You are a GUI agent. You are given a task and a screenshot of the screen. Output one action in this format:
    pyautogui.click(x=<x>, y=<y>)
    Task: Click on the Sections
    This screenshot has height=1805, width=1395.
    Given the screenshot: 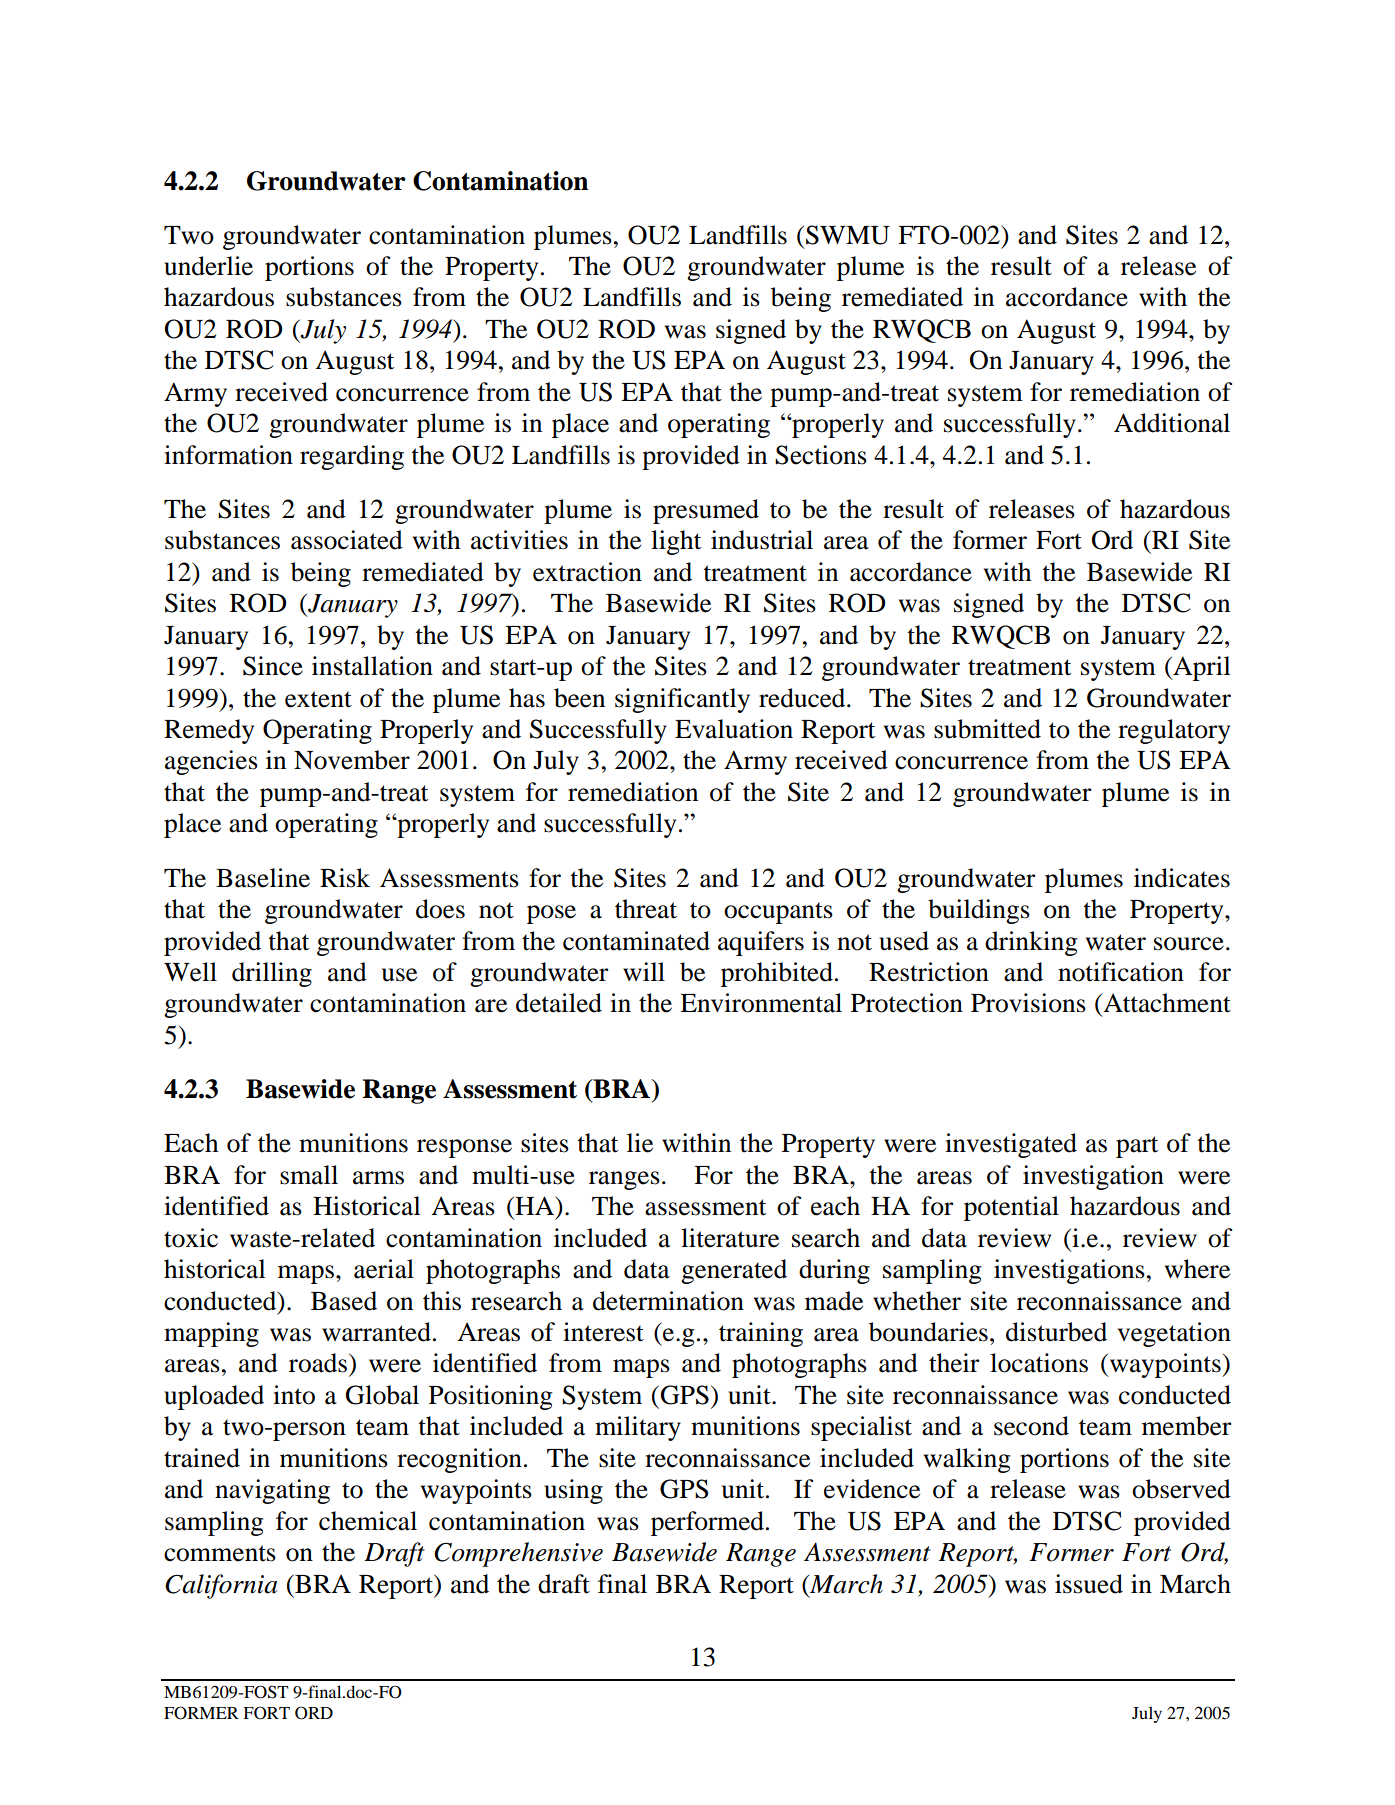 What is the action you would take?
    pyautogui.click(x=821, y=455)
